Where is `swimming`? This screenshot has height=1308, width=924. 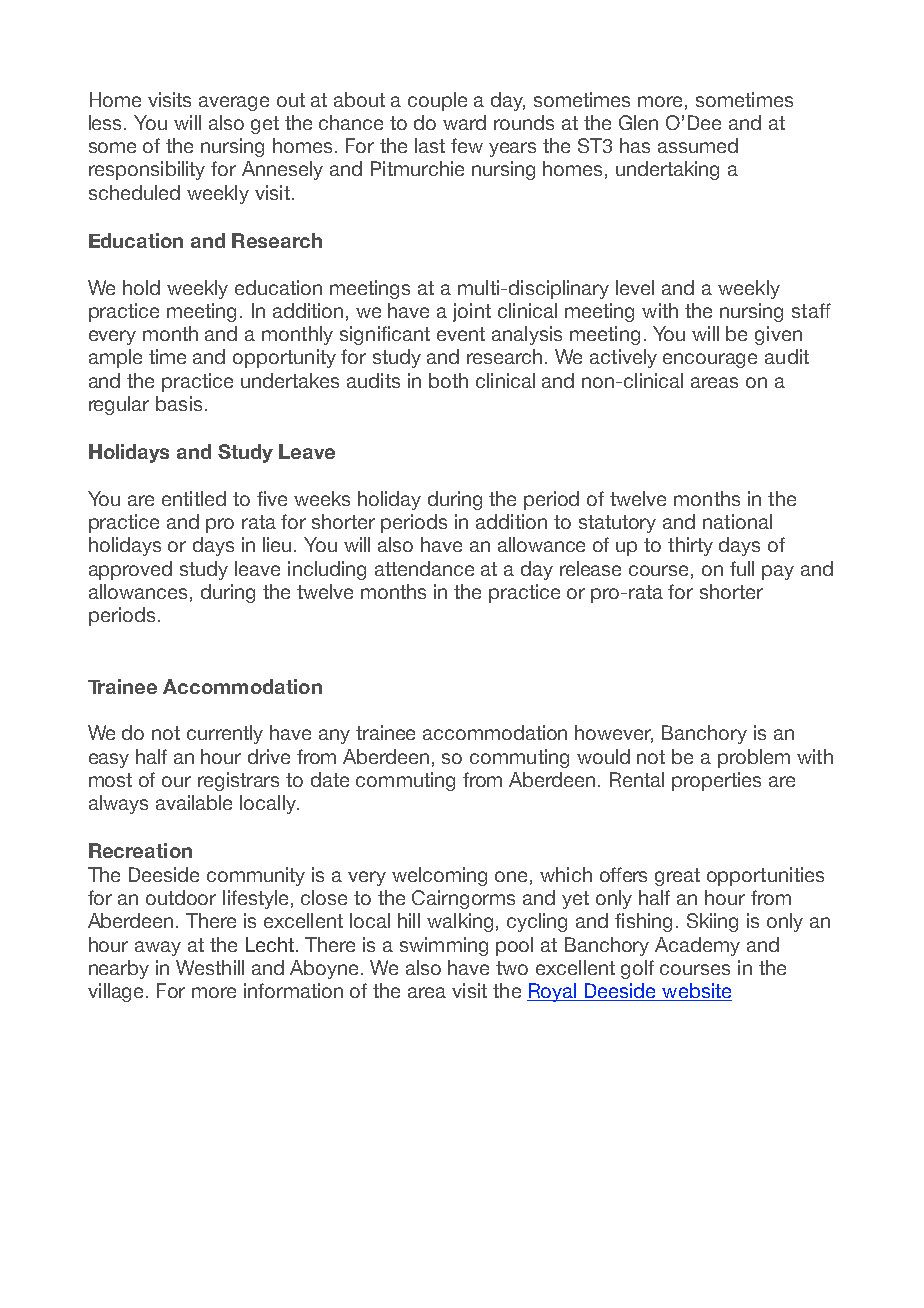
swimming is located at coordinates (444, 946).
